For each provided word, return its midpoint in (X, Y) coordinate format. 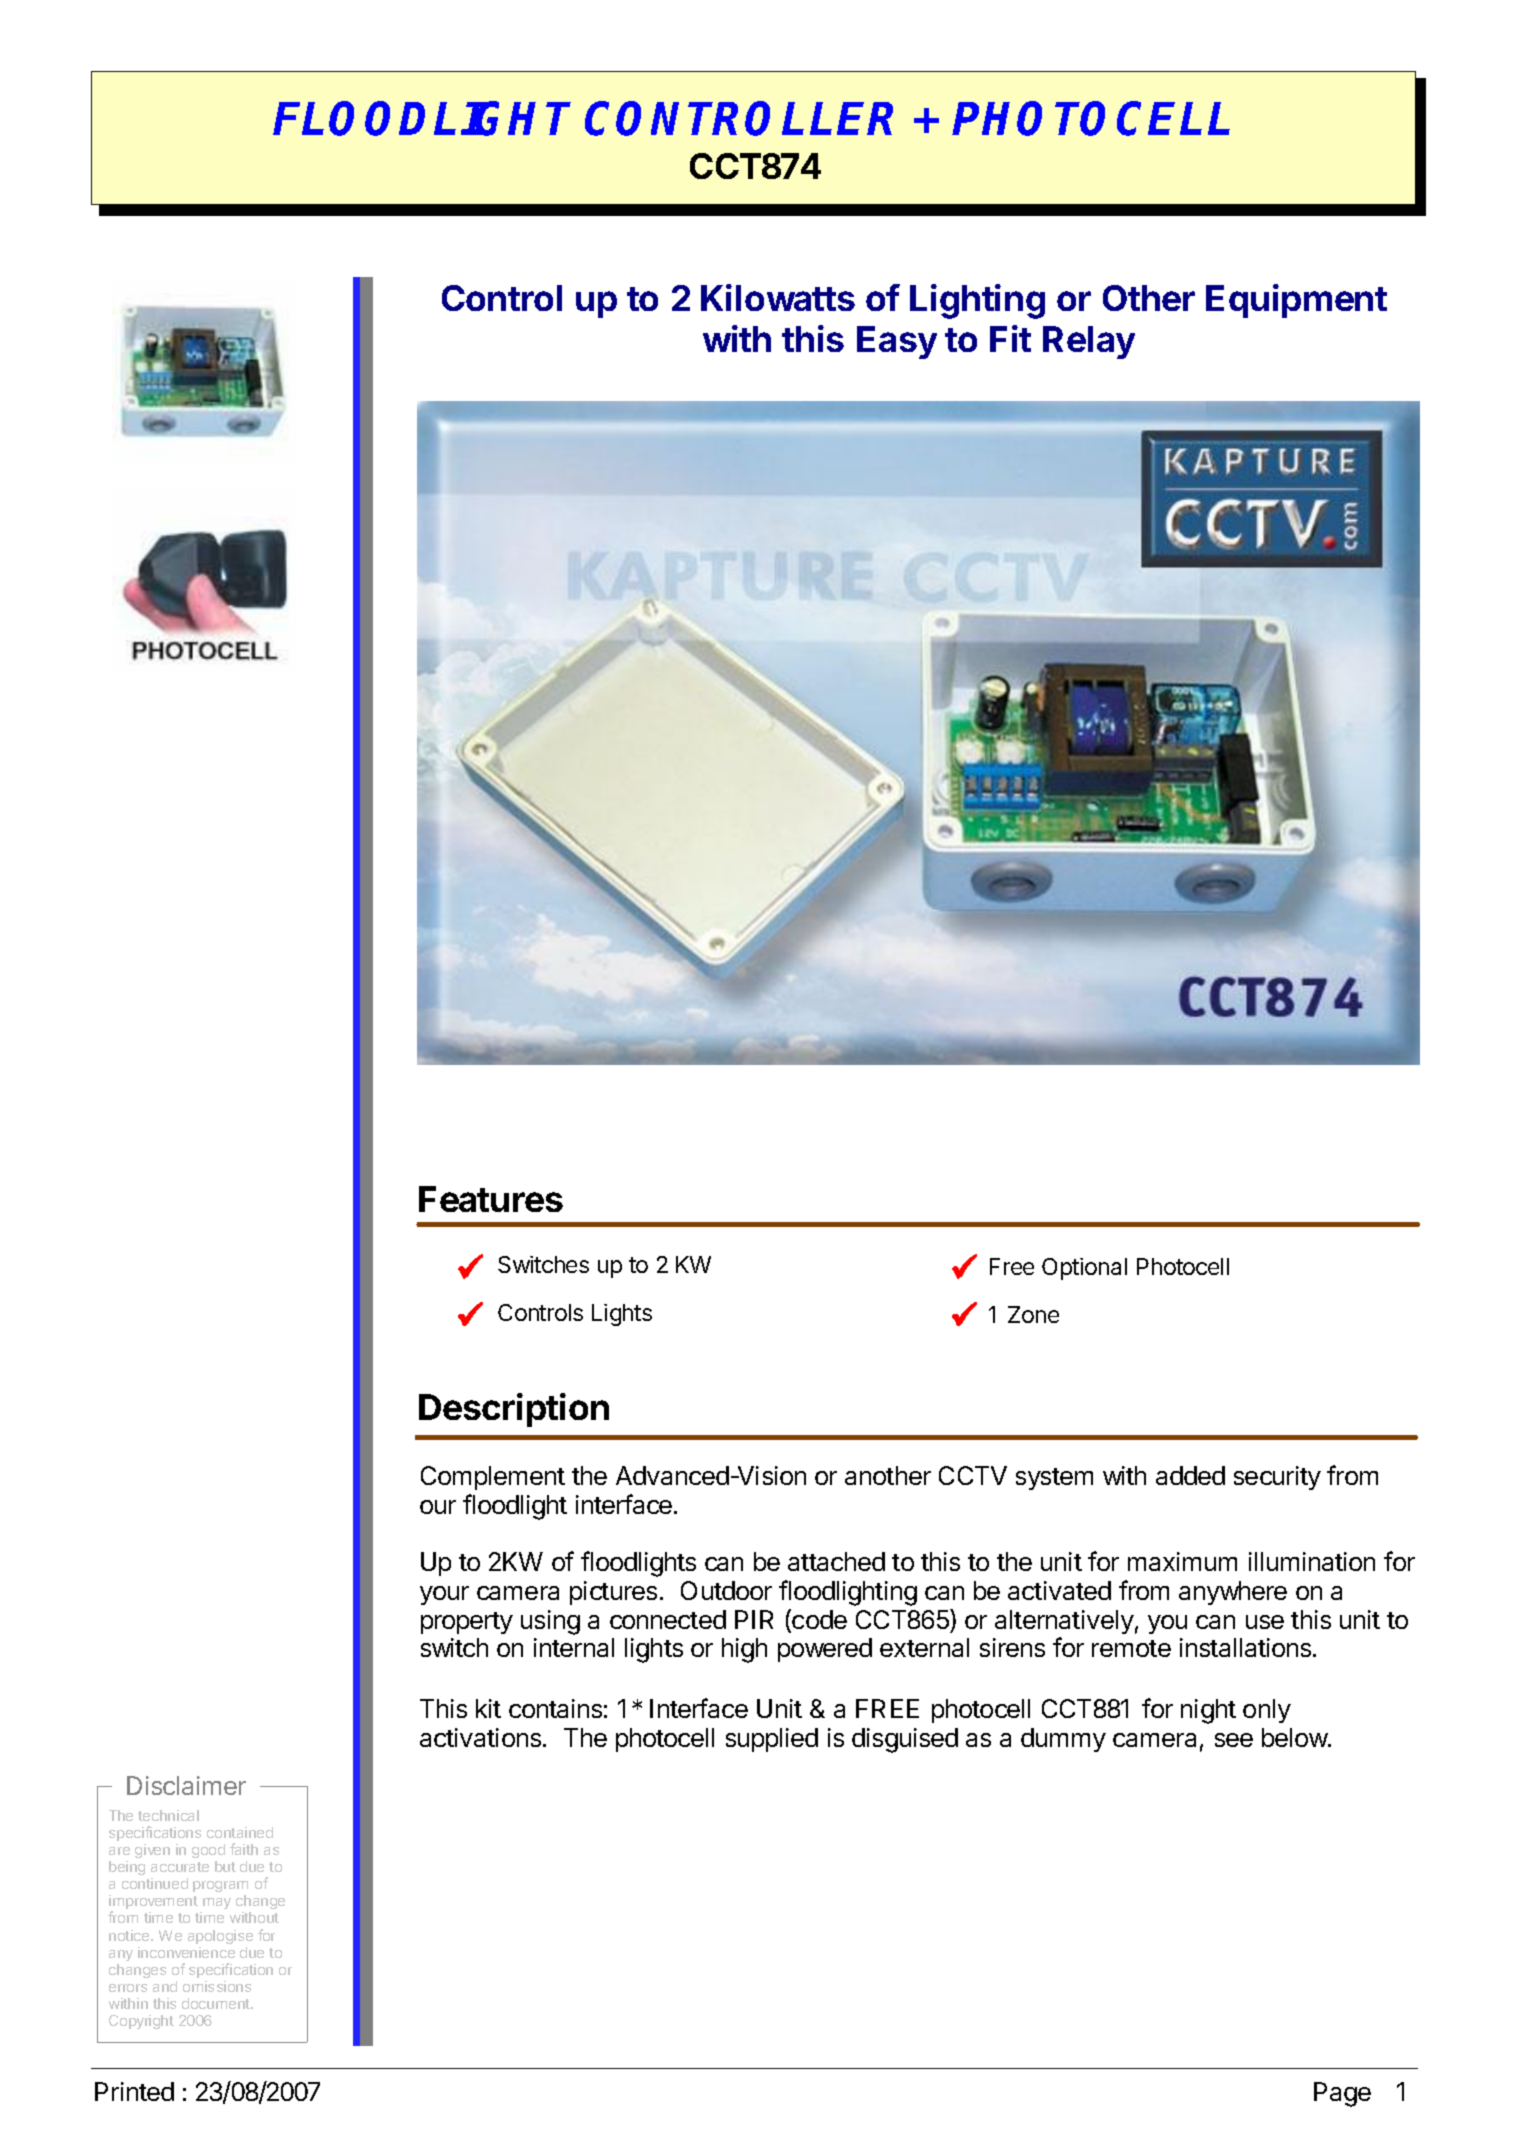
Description (514, 1410)
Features (491, 1199)
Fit (1010, 338)
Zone (1033, 1314)
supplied (772, 1740)
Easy (897, 342)
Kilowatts (778, 297)
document (217, 2003)
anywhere (1233, 1593)
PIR (754, 1619)
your (444, 1595)
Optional (1084, 1269)
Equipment (1296, 301)
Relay (1089, 342)
